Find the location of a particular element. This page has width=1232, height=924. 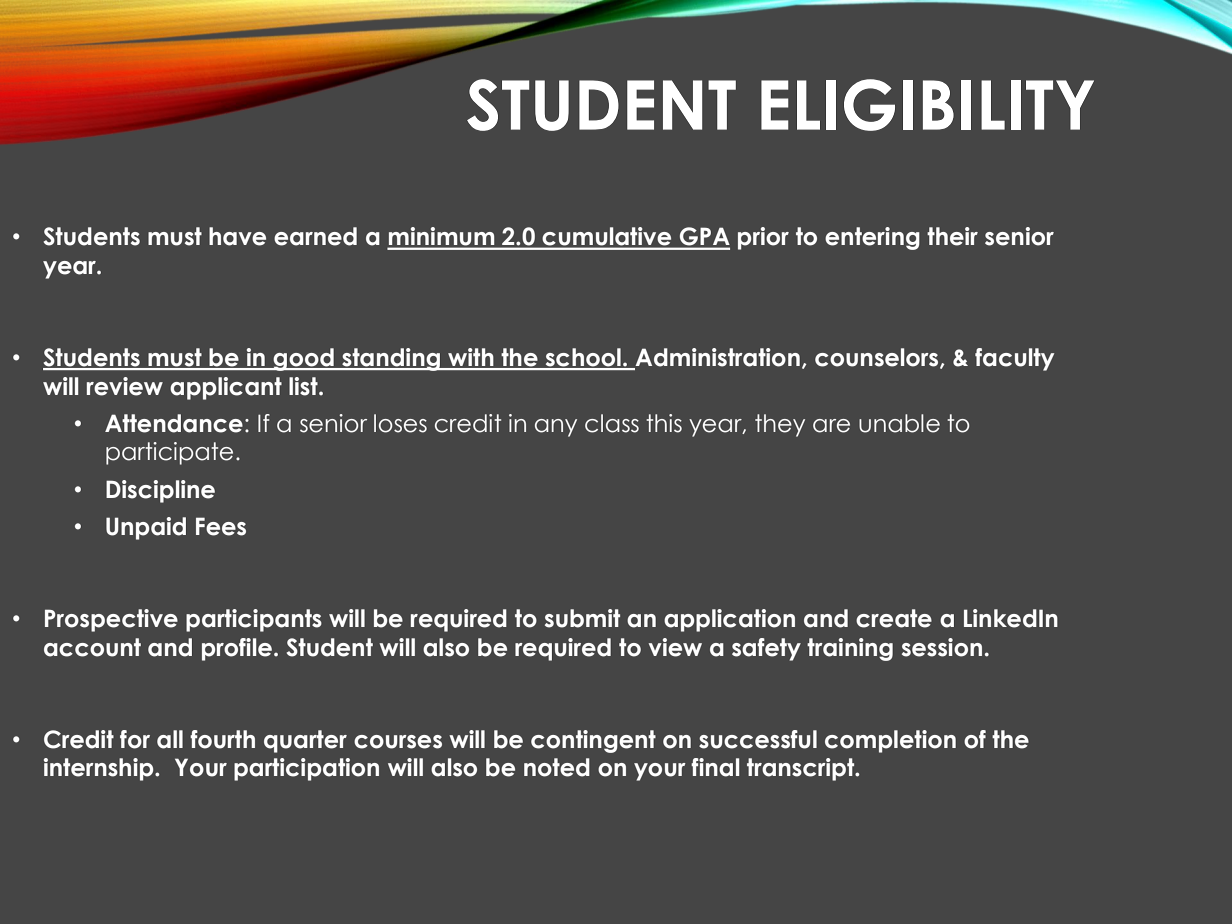

good is located at coordinates (303, 359).
